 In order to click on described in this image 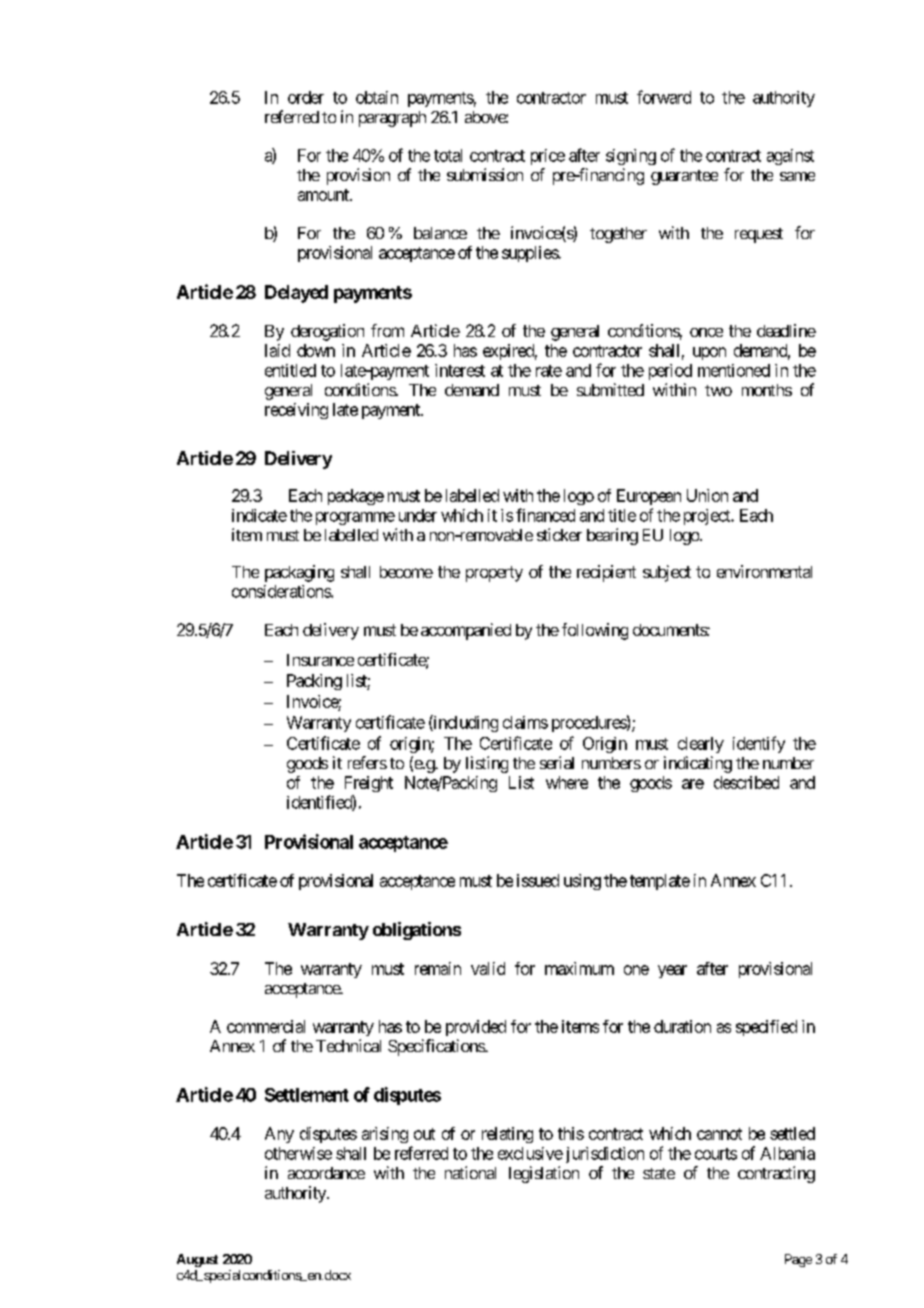, I will do `click(746, 782)`.
